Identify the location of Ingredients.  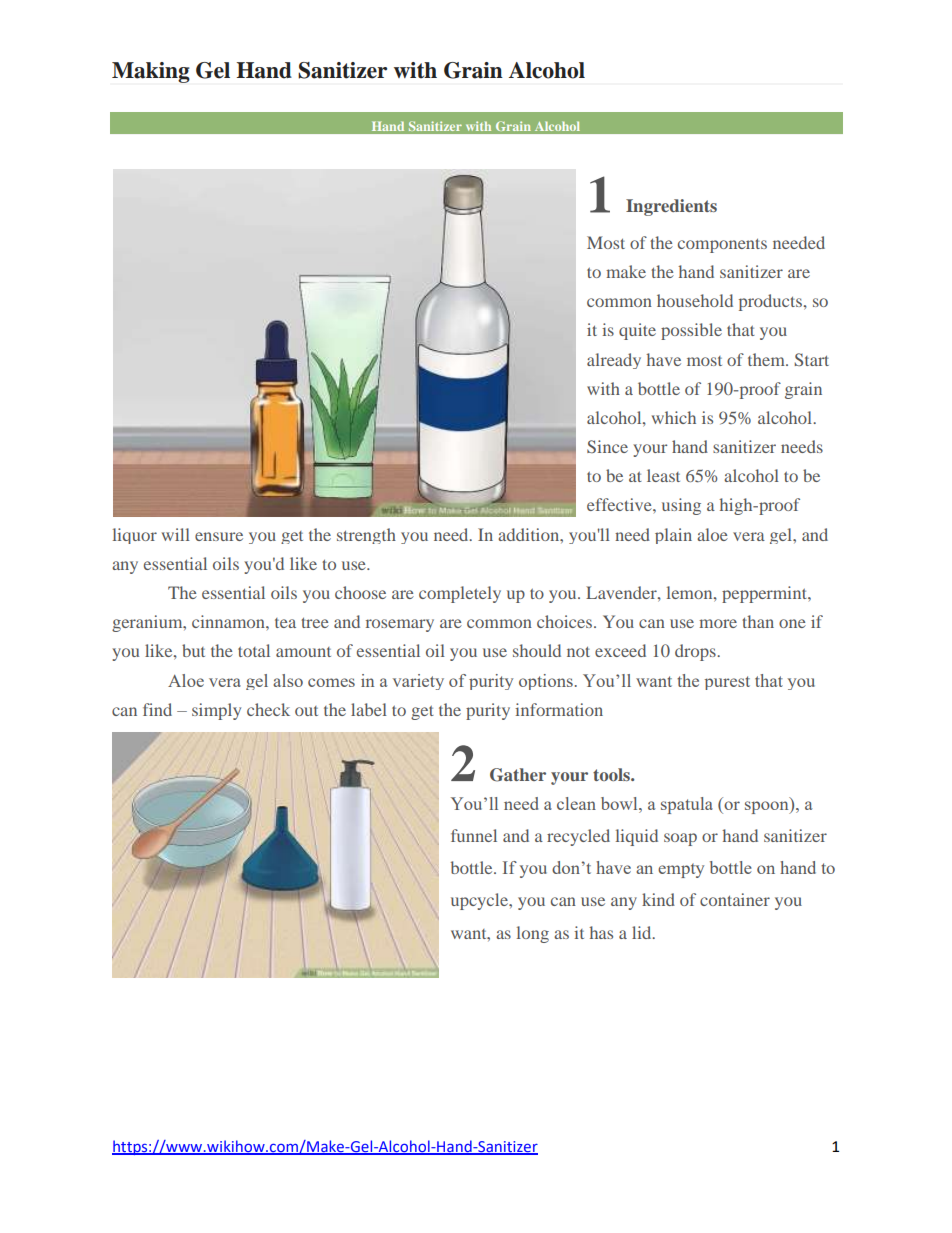
(671, 207).
